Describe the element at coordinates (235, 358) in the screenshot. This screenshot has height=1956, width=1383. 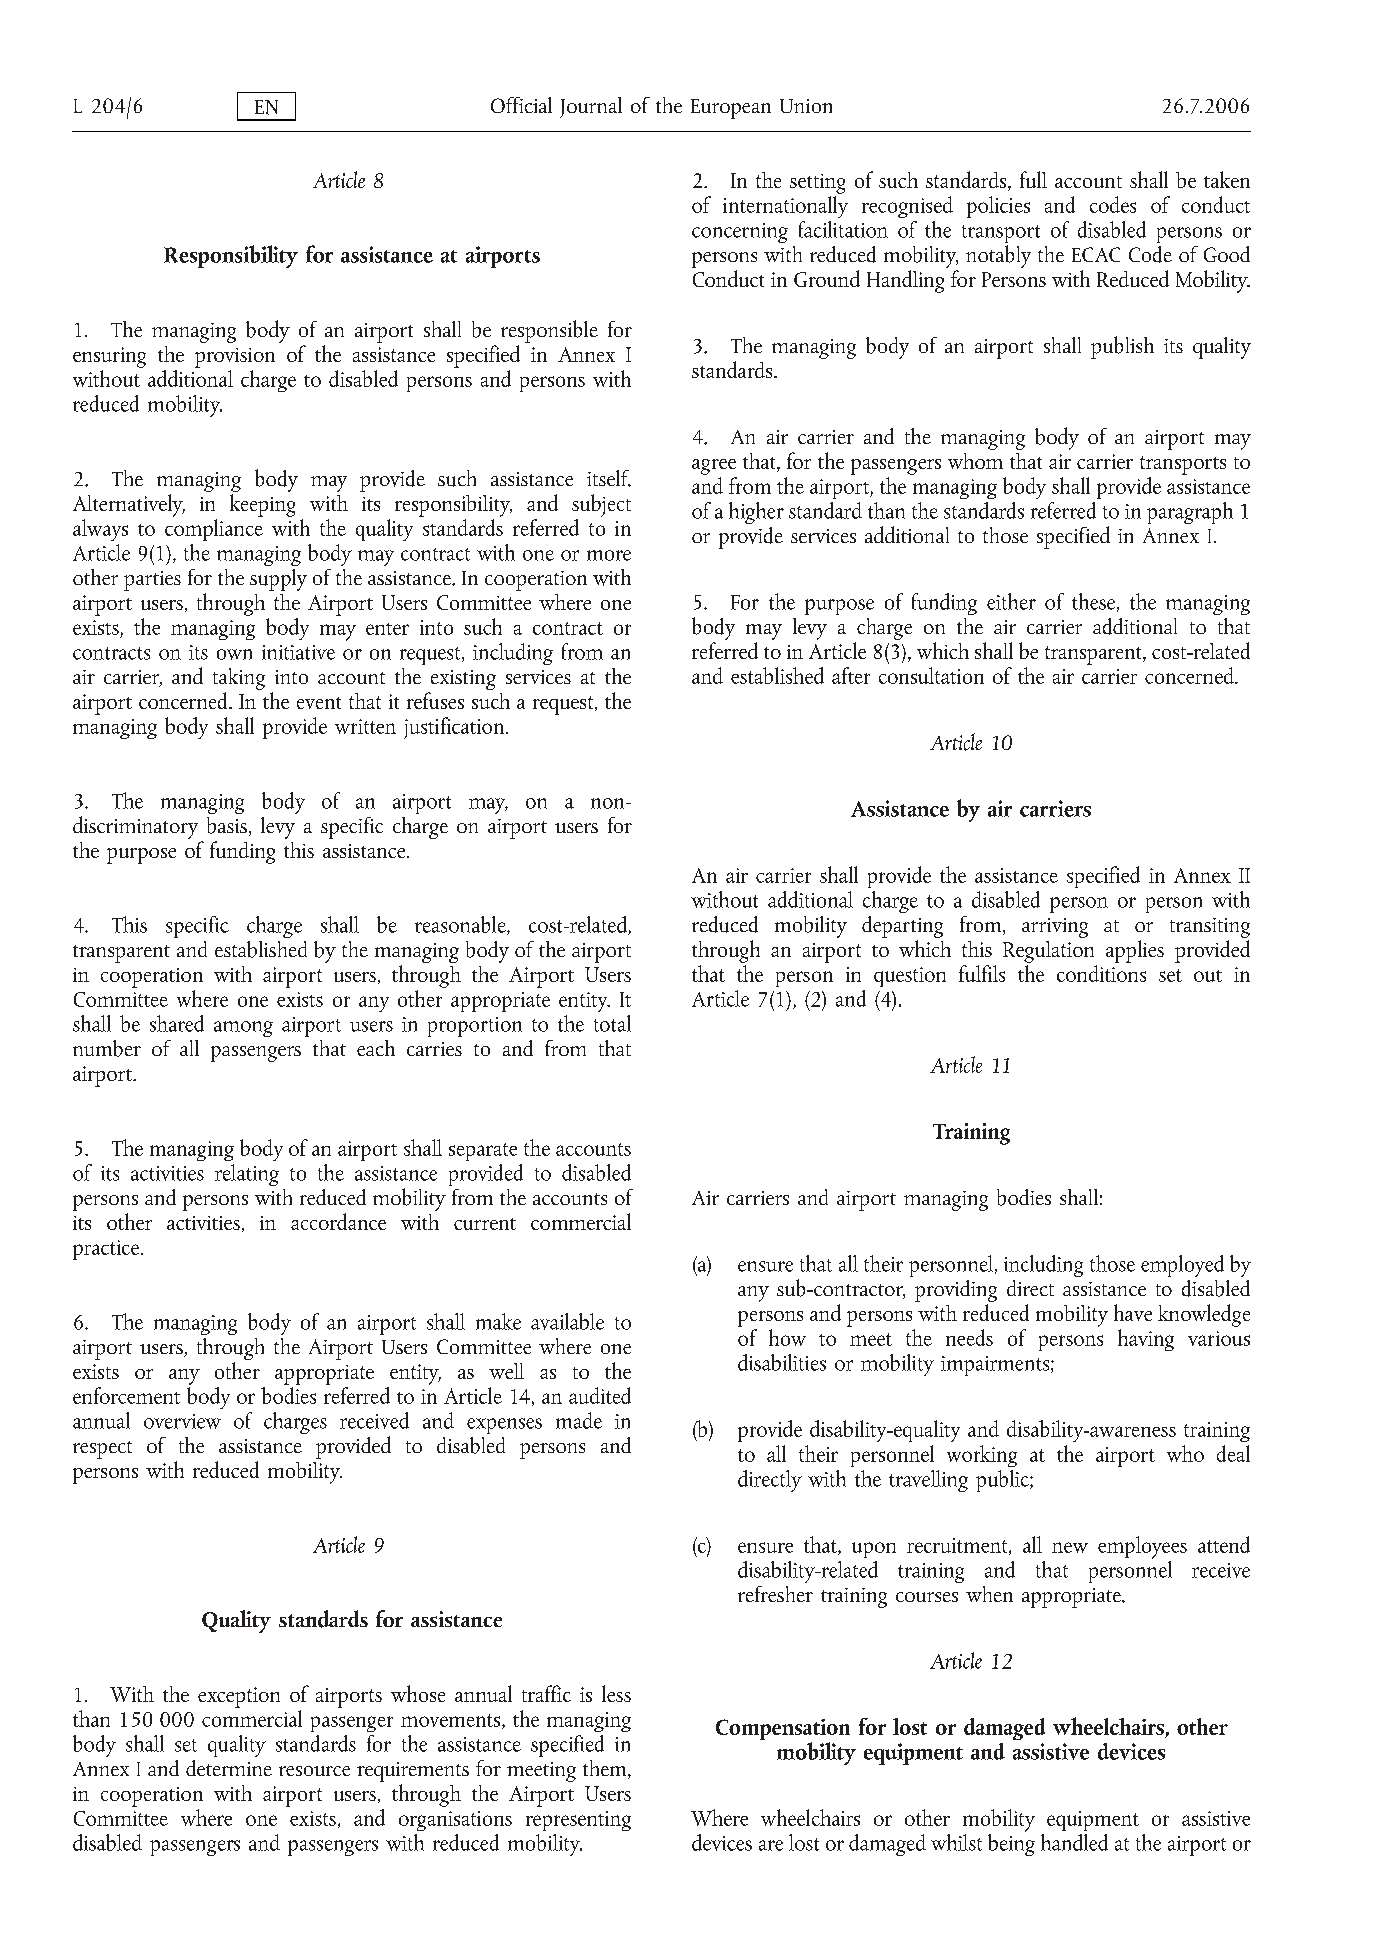
I see `provision` at that location.
